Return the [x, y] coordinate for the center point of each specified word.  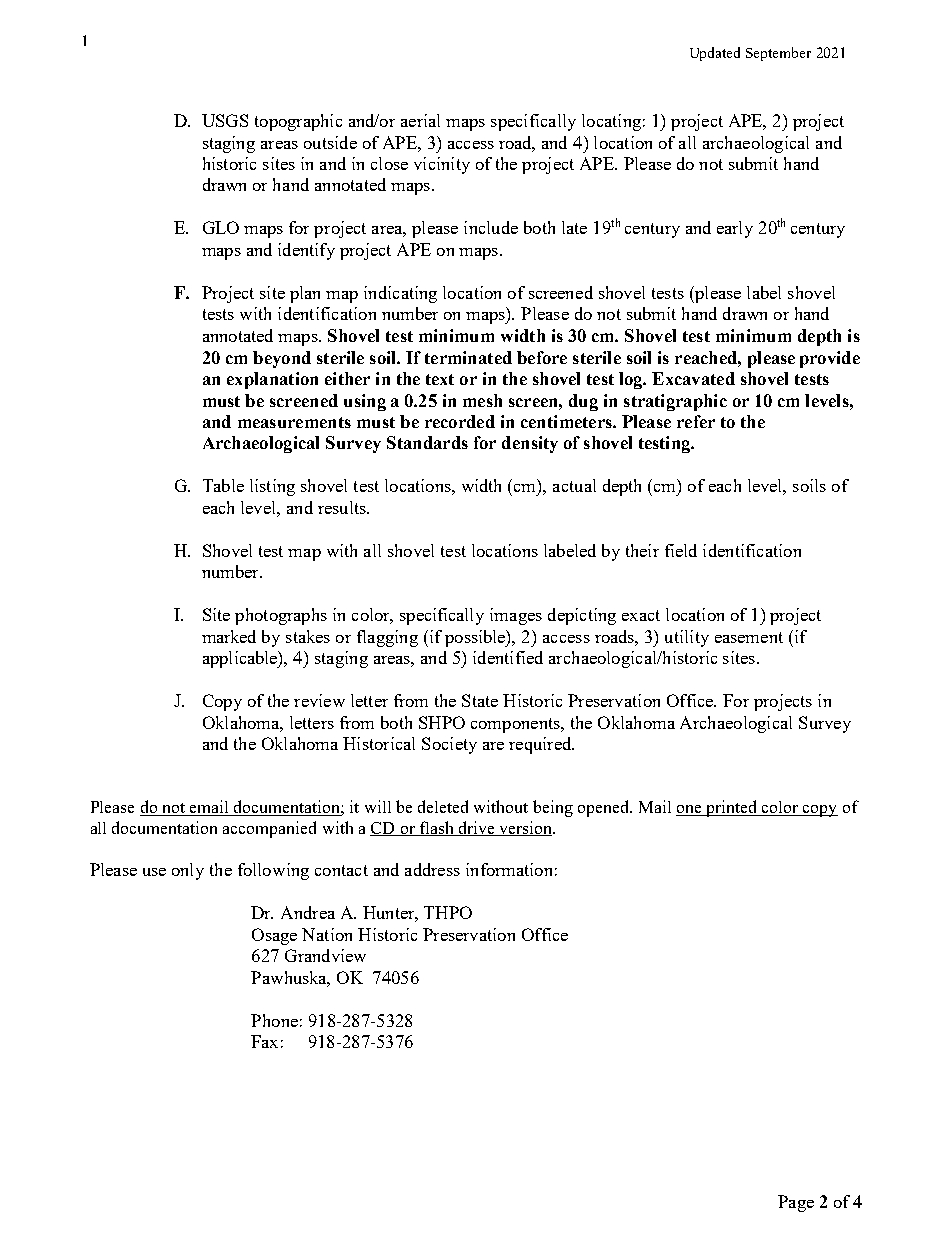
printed [732, 808]
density [530, 444]
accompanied [269, 829]
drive [476, 828]
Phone [274, 1020]
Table [223, 485]
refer [696, 421]
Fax [264, 1041]
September [778, 54]
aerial [420, 120]
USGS [225, 120]
